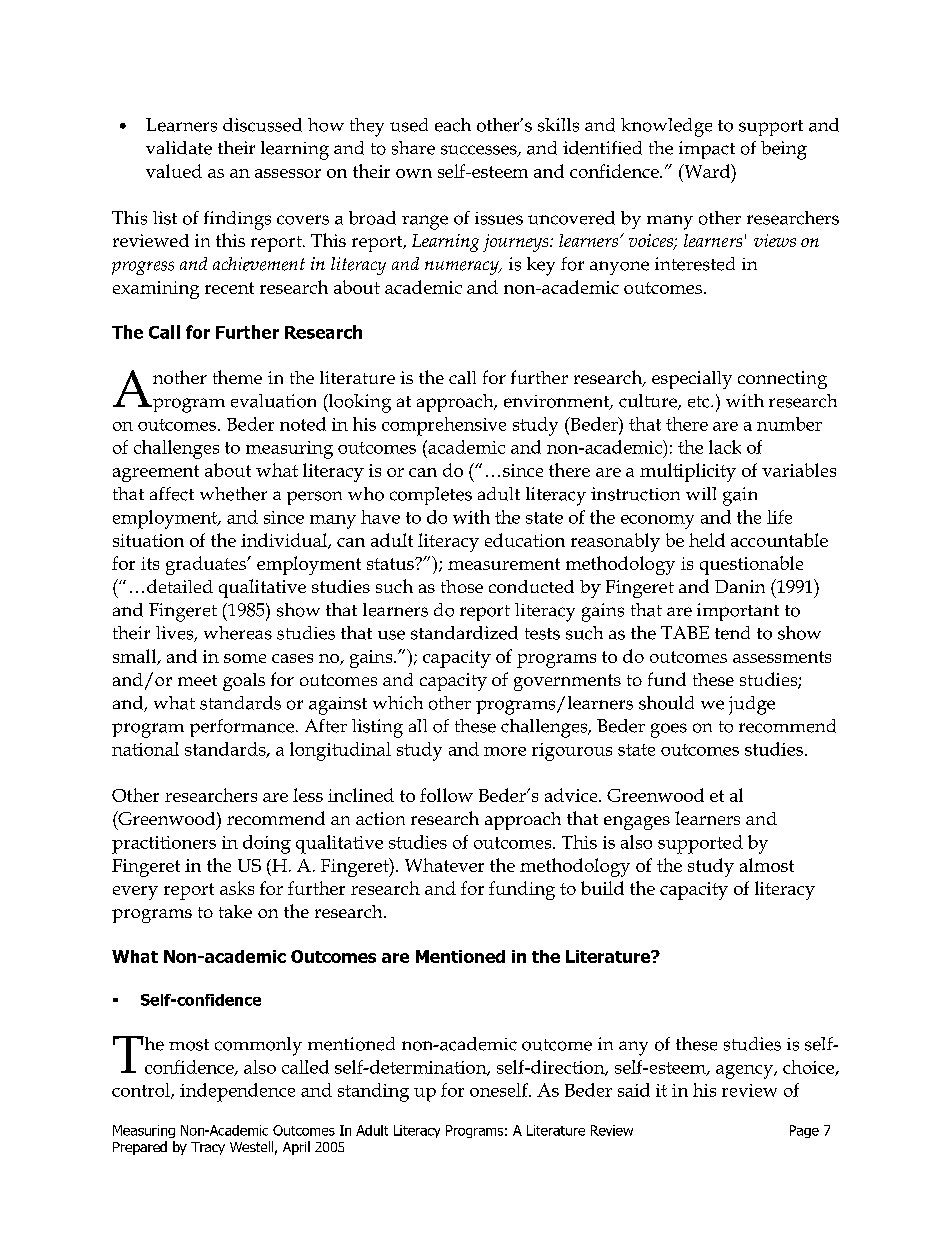  Describe the element at coordinates (238, 633) in the image. I see `whereas` at that location.
